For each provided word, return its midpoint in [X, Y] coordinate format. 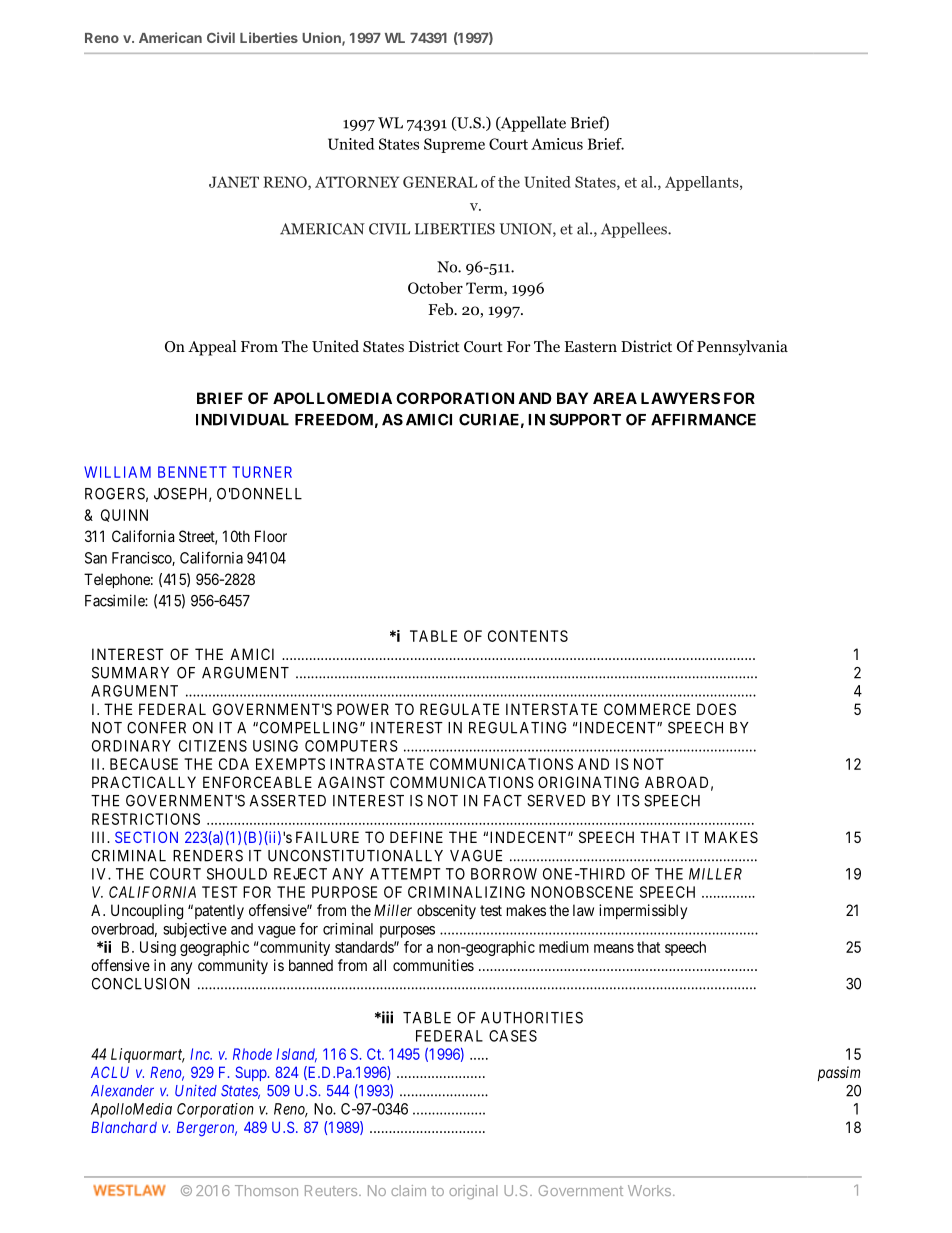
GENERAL [440, 182]
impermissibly [643, 911]
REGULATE [459, 709]
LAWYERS [680, 398]
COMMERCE [647, 709]
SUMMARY [130, 673]
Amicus [557, 144]
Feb [442, 309]
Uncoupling [147, 912]
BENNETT [192, 472]
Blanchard [124, 1127]
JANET [234, 182]
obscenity [446, 911]
